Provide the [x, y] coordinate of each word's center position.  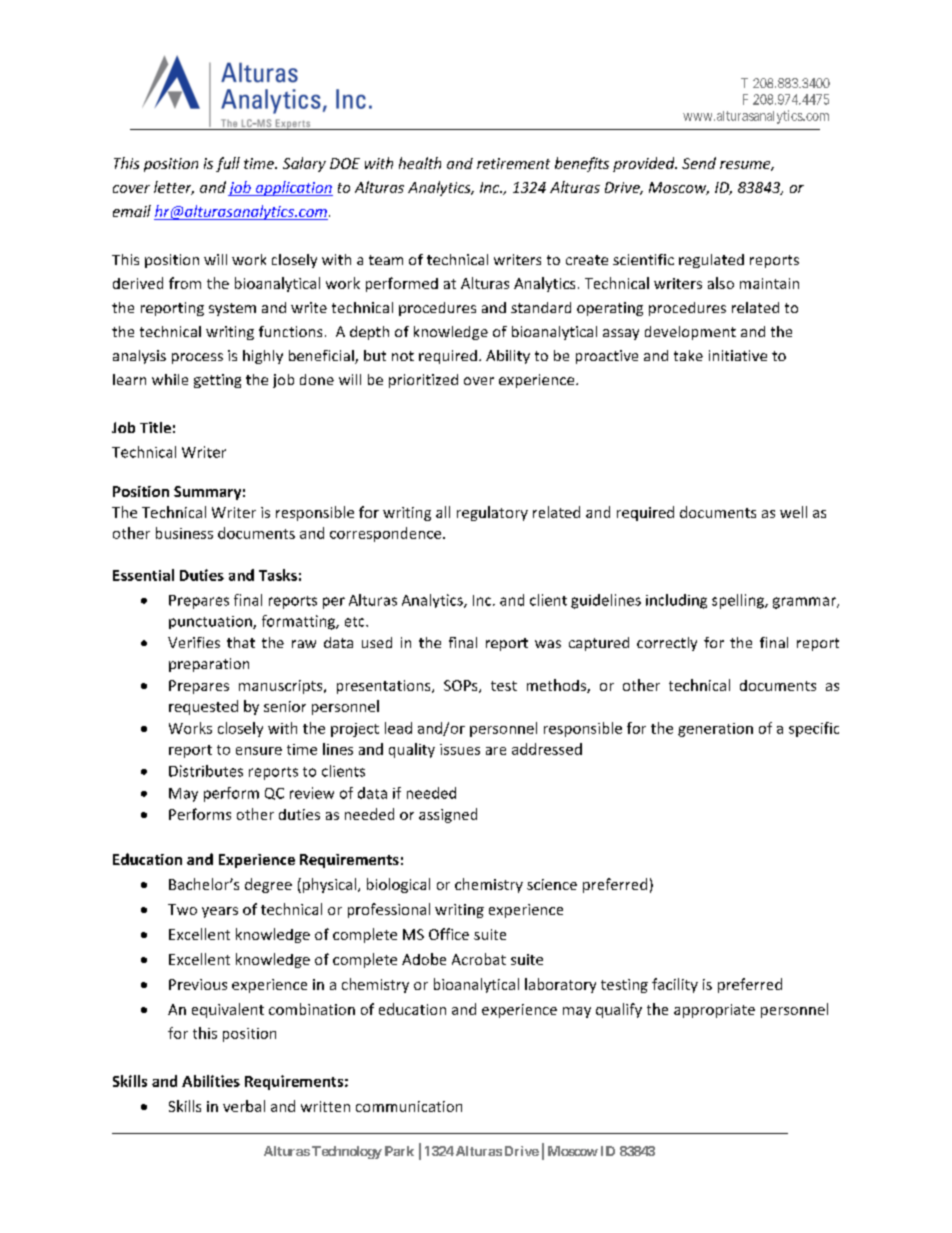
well [793, 512]
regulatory [492, 513]
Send [699, 163]
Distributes [206, 771]
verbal [244, 1106]
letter [174, 188]
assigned [448, 815]
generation [715, 730]
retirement [513, 163]
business [184, 533]
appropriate [714, 1011]
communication [409, 1106]
